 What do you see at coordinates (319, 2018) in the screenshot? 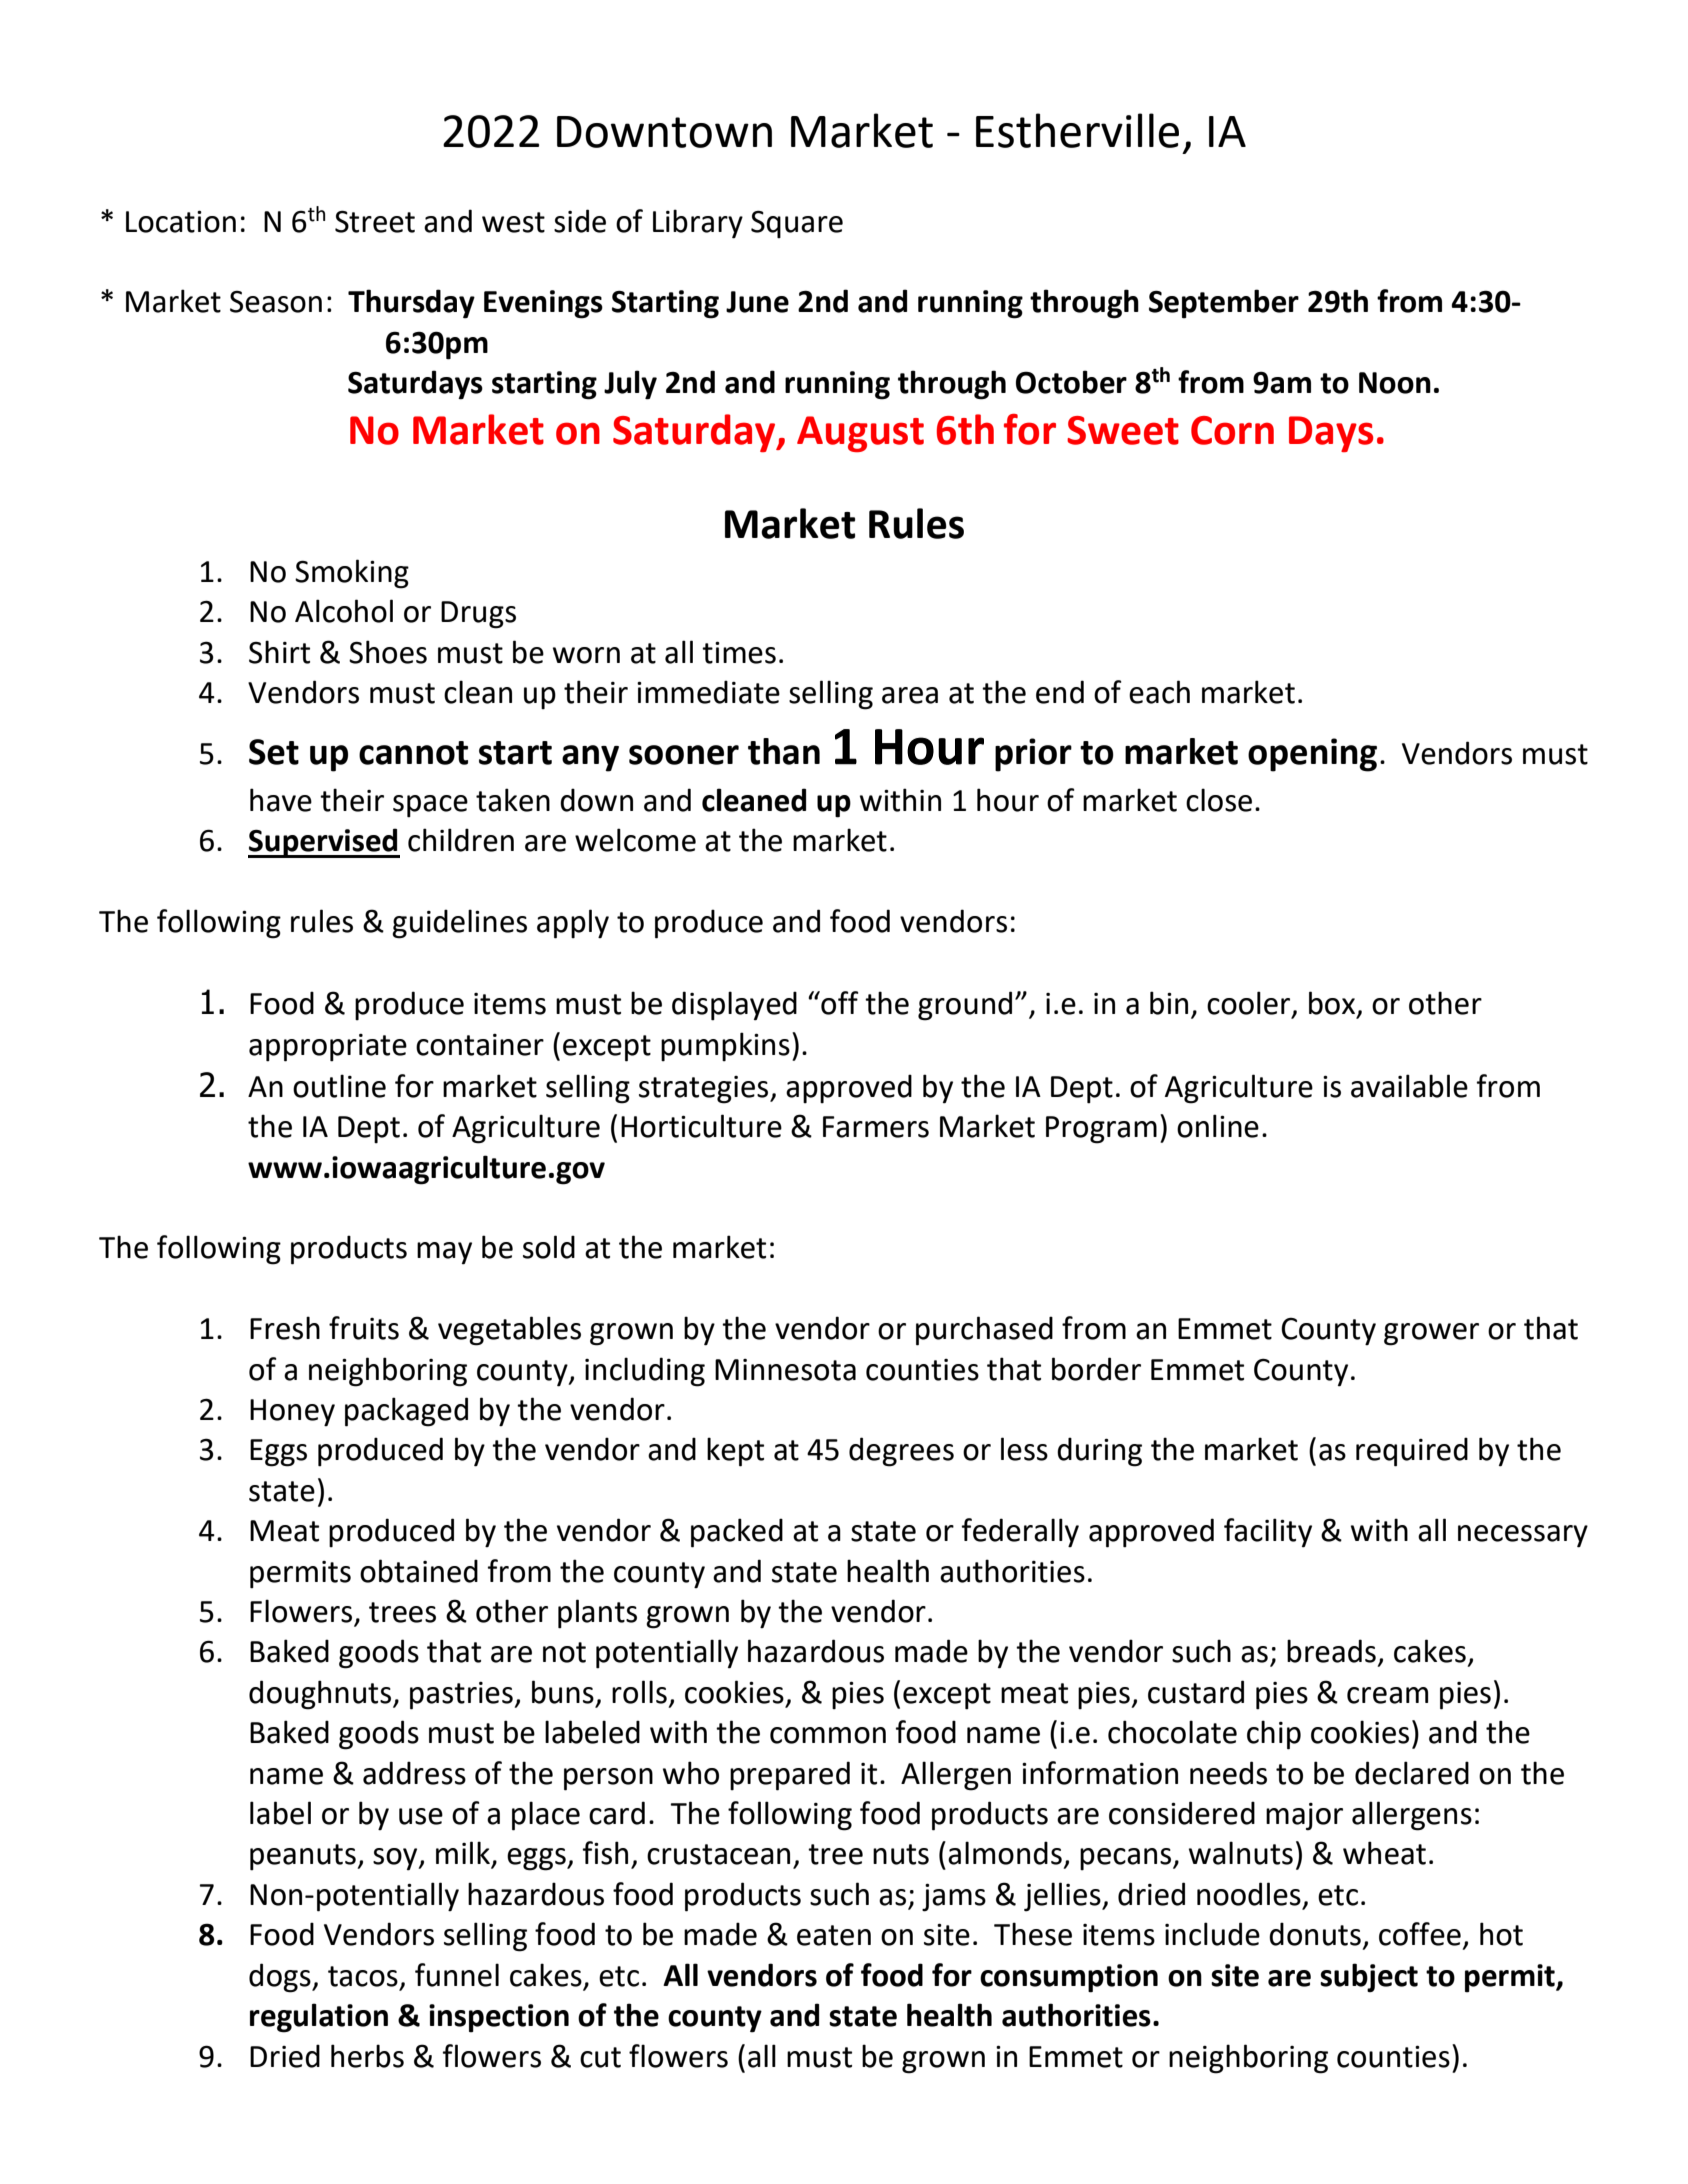
I see `regulation` at bounding box center [319, 2018].
